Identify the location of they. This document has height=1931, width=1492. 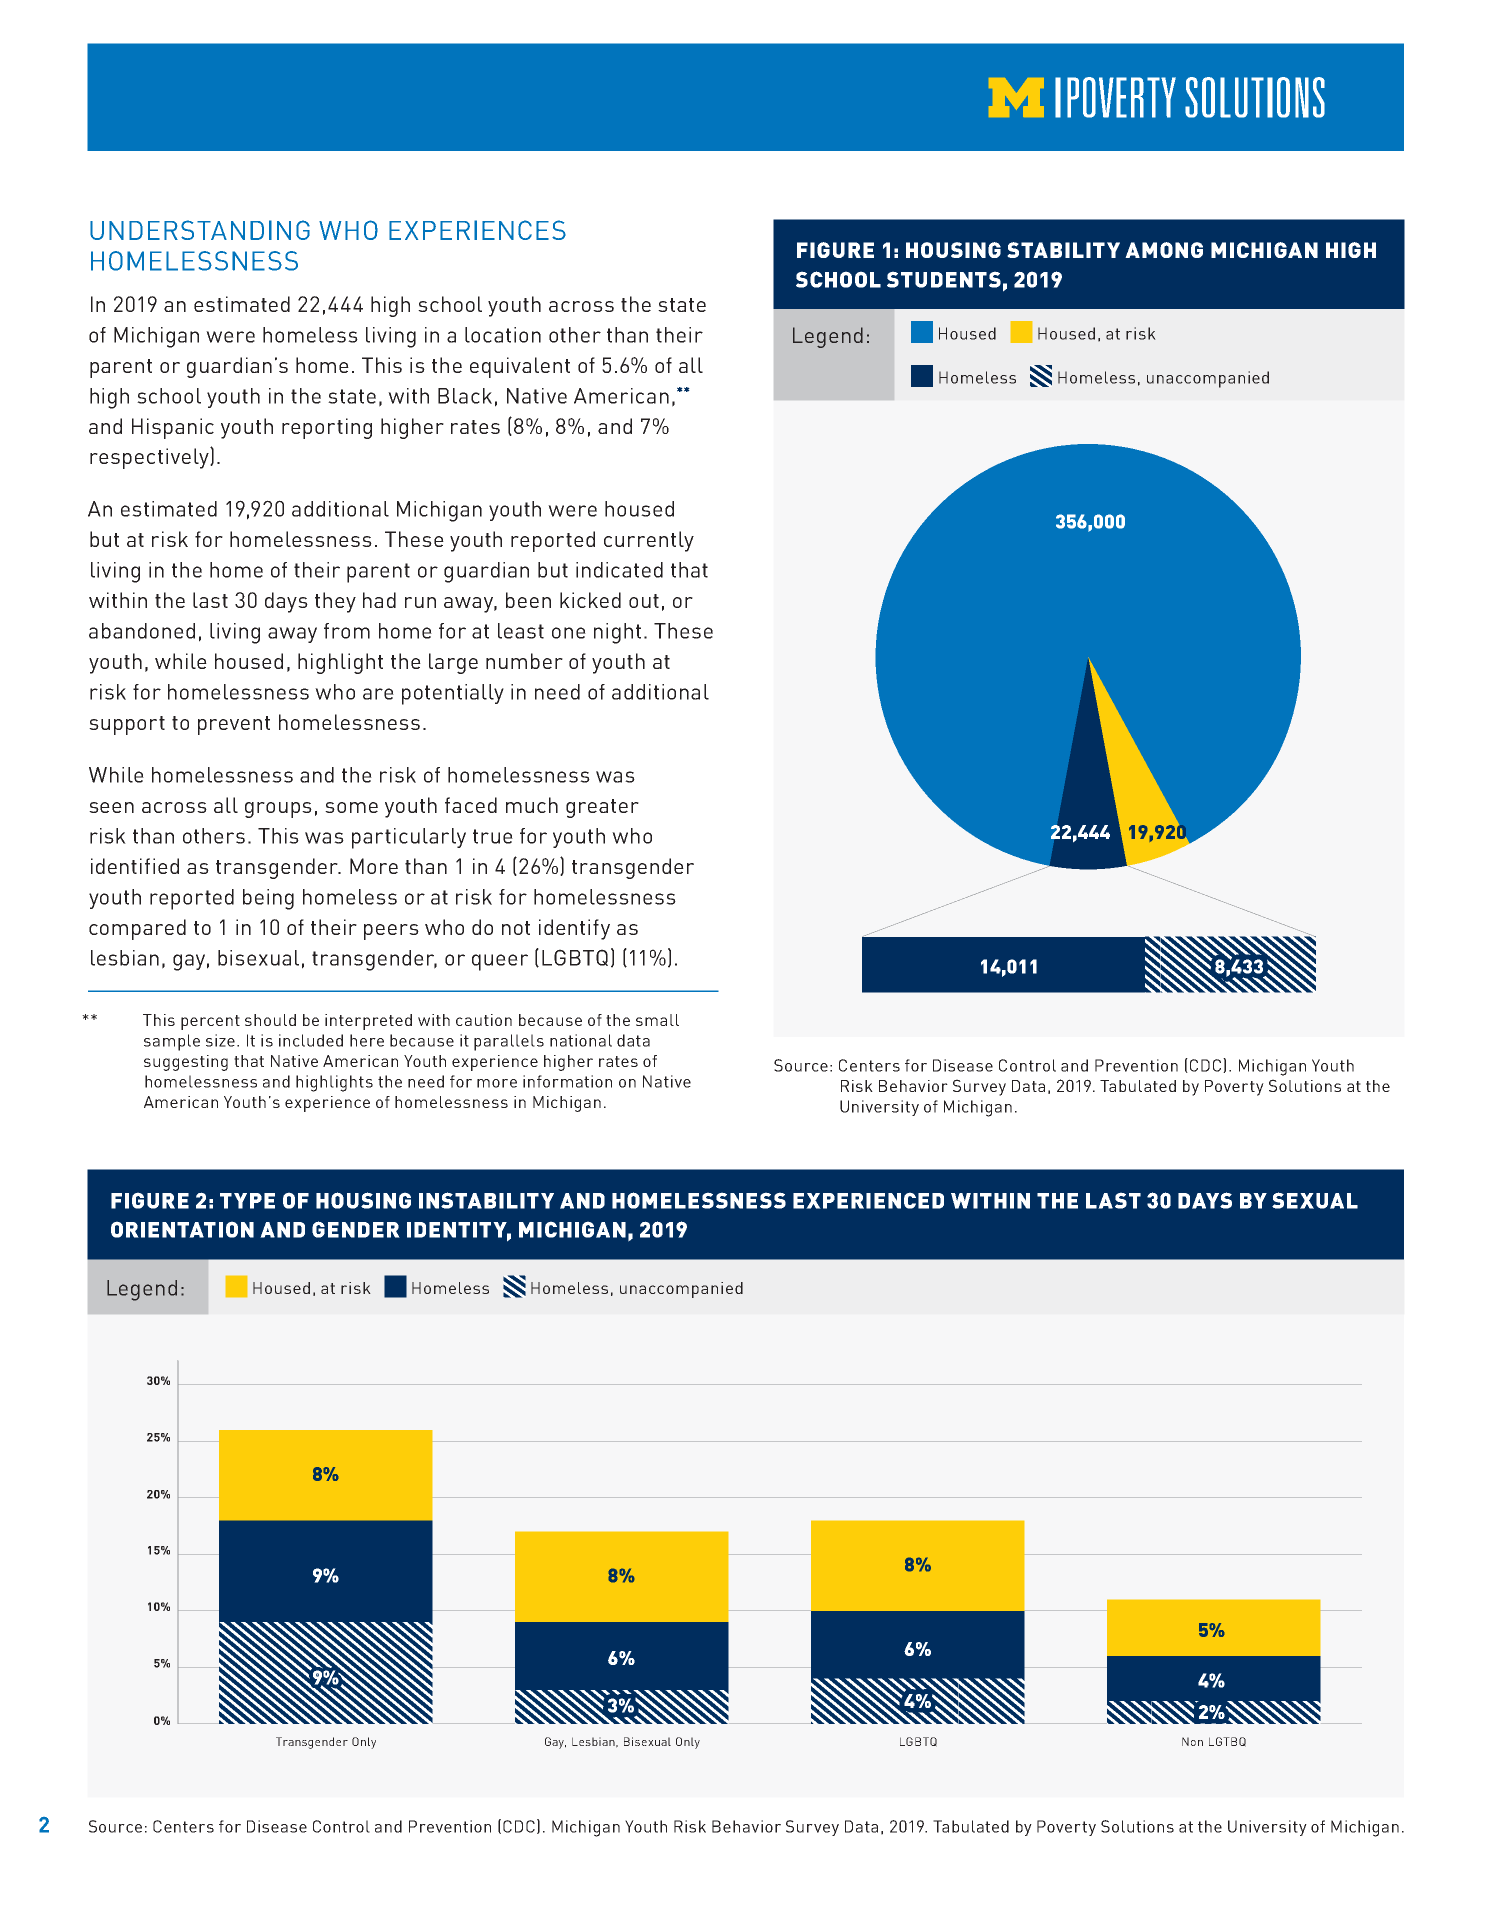
(335, 602).
